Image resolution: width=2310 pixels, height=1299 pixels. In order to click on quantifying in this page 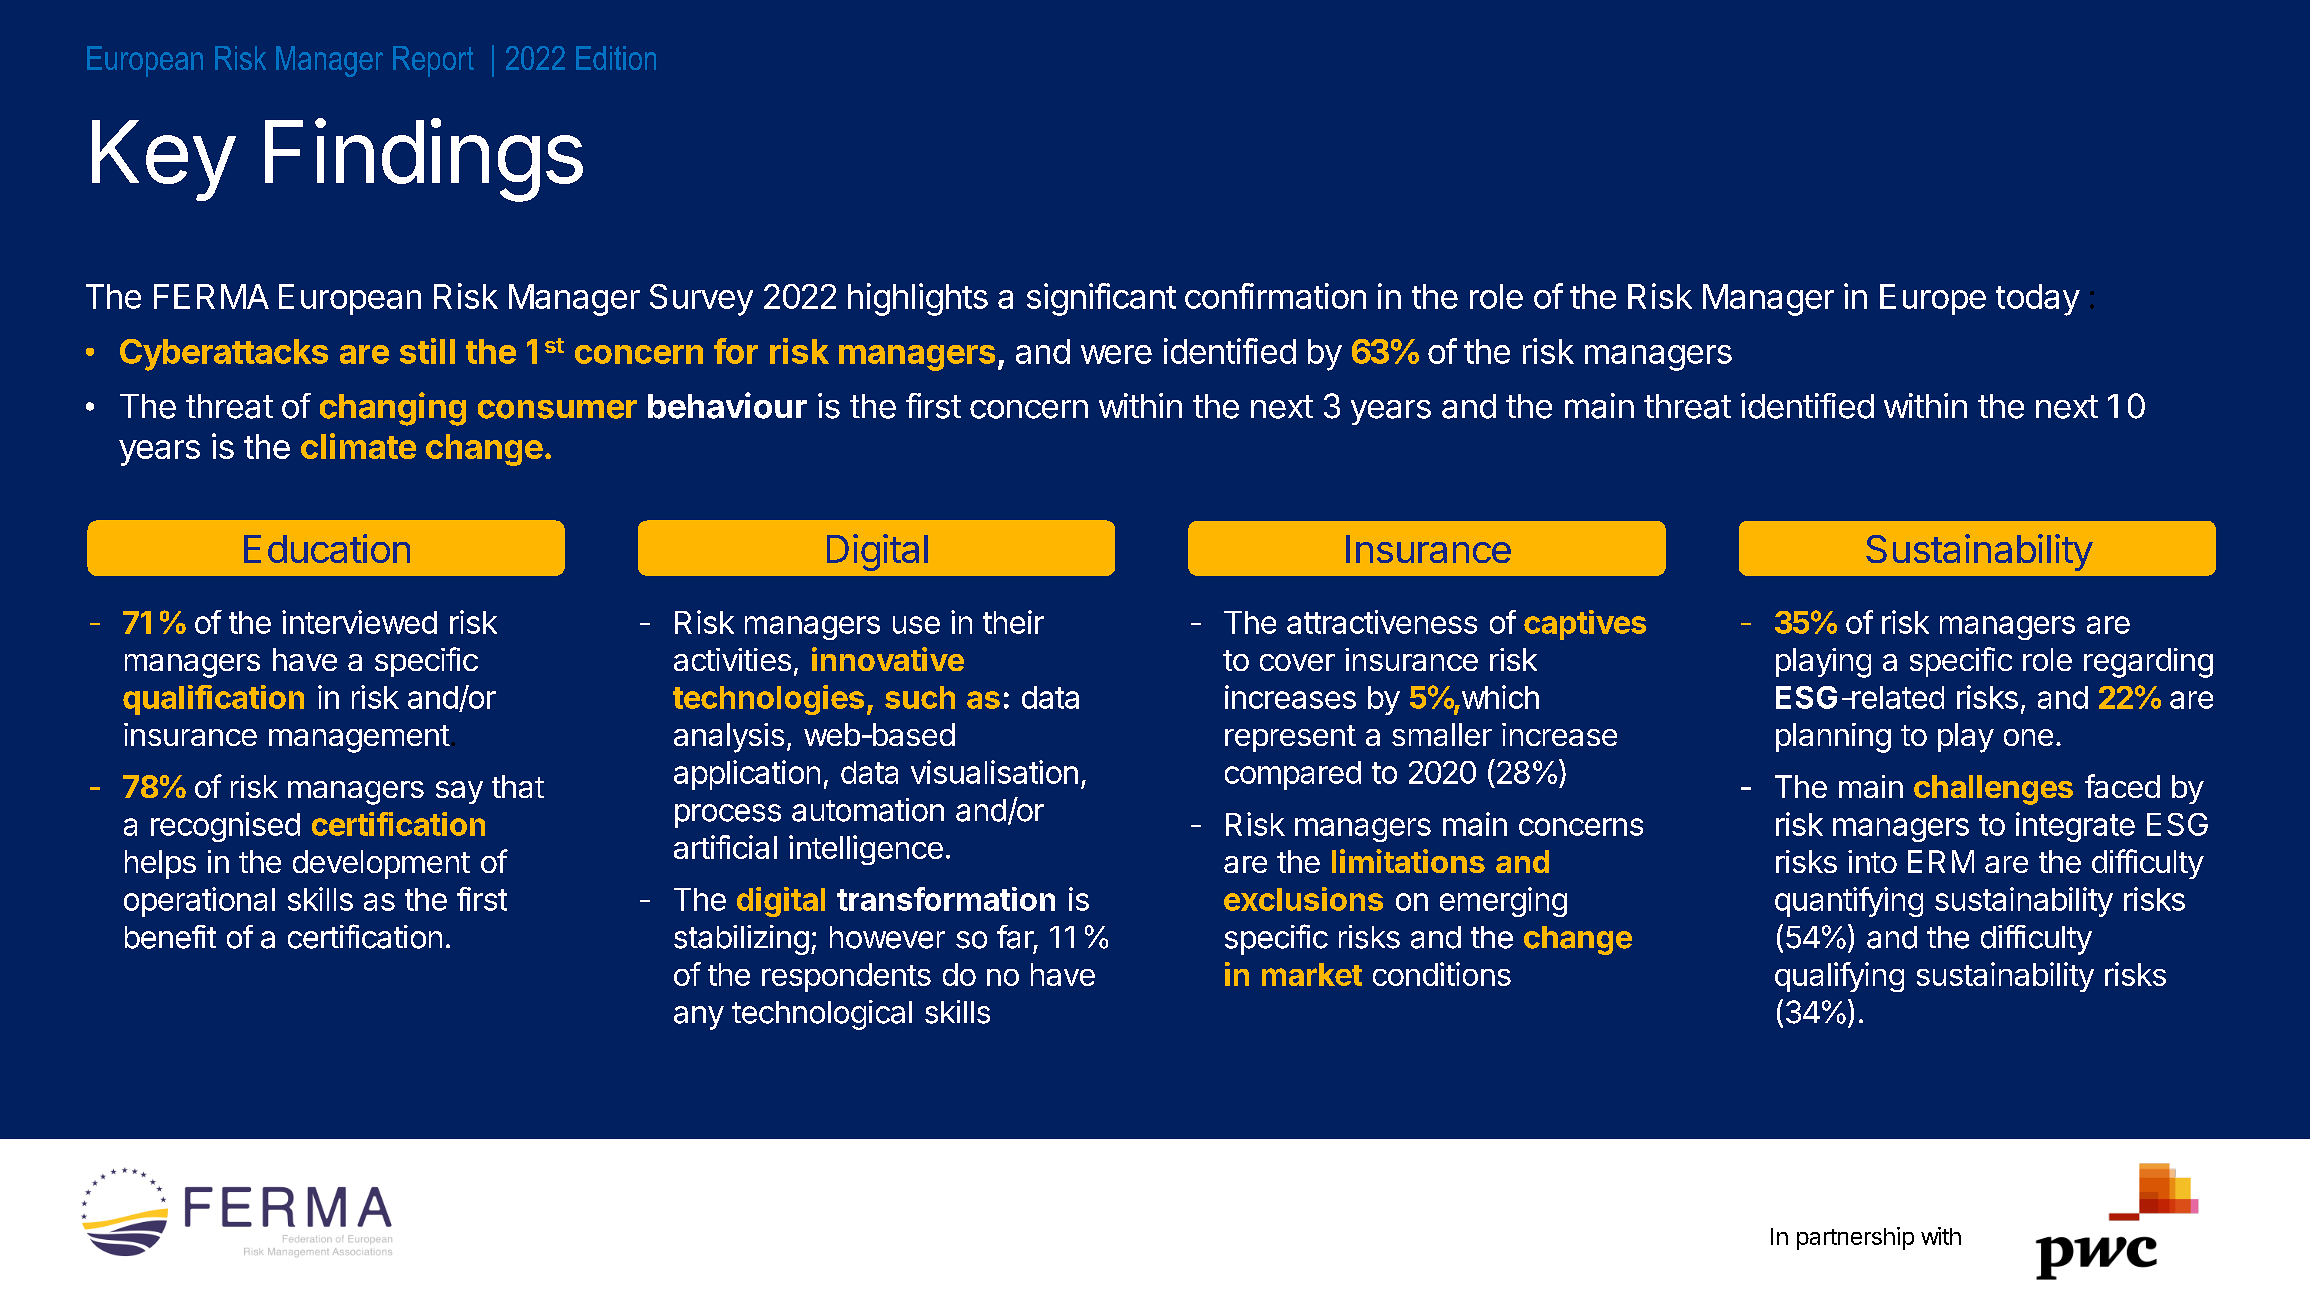, I will do `click(1849, 902)`.
